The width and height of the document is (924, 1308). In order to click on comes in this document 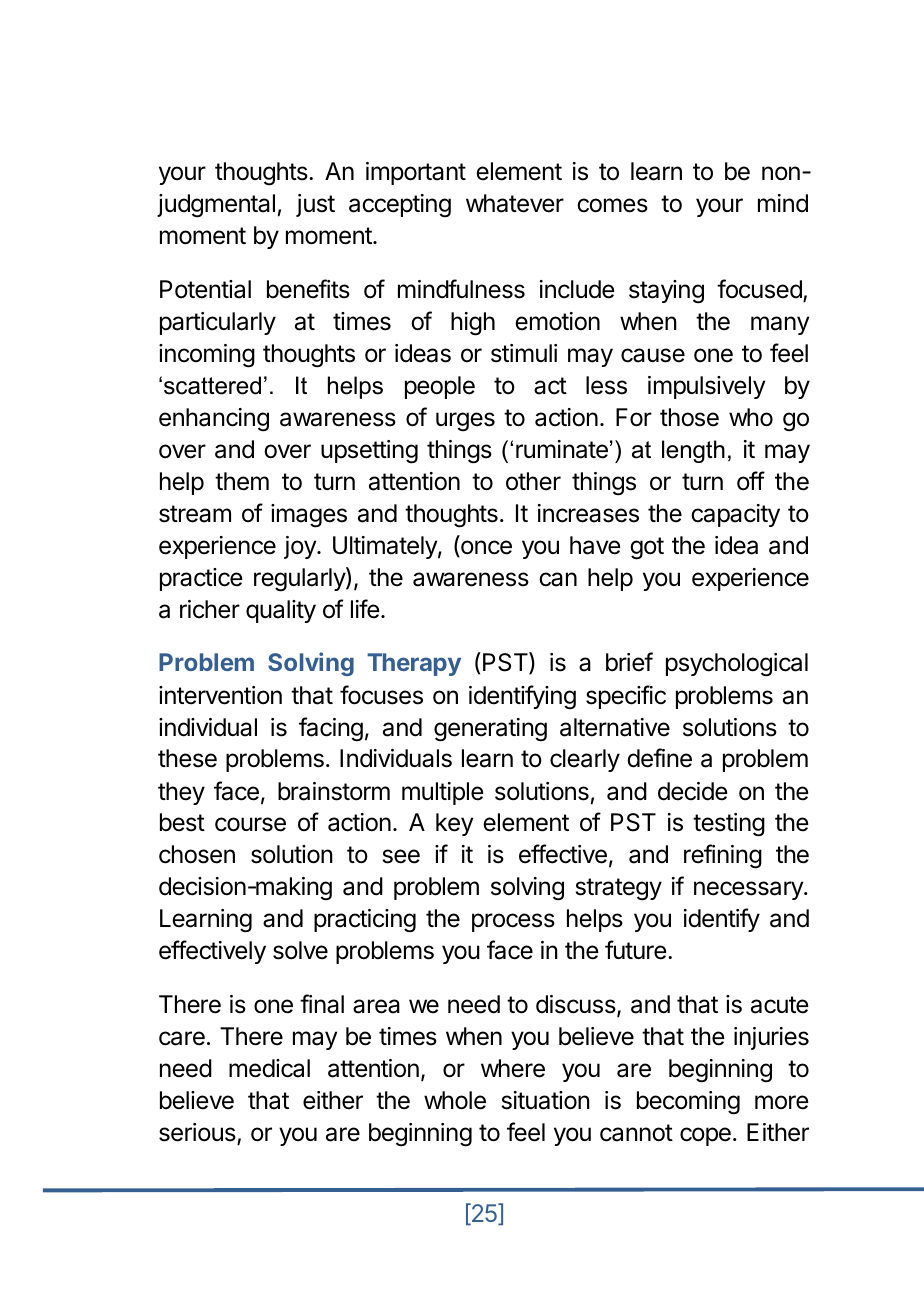, I will do `click(612, 205)`.
